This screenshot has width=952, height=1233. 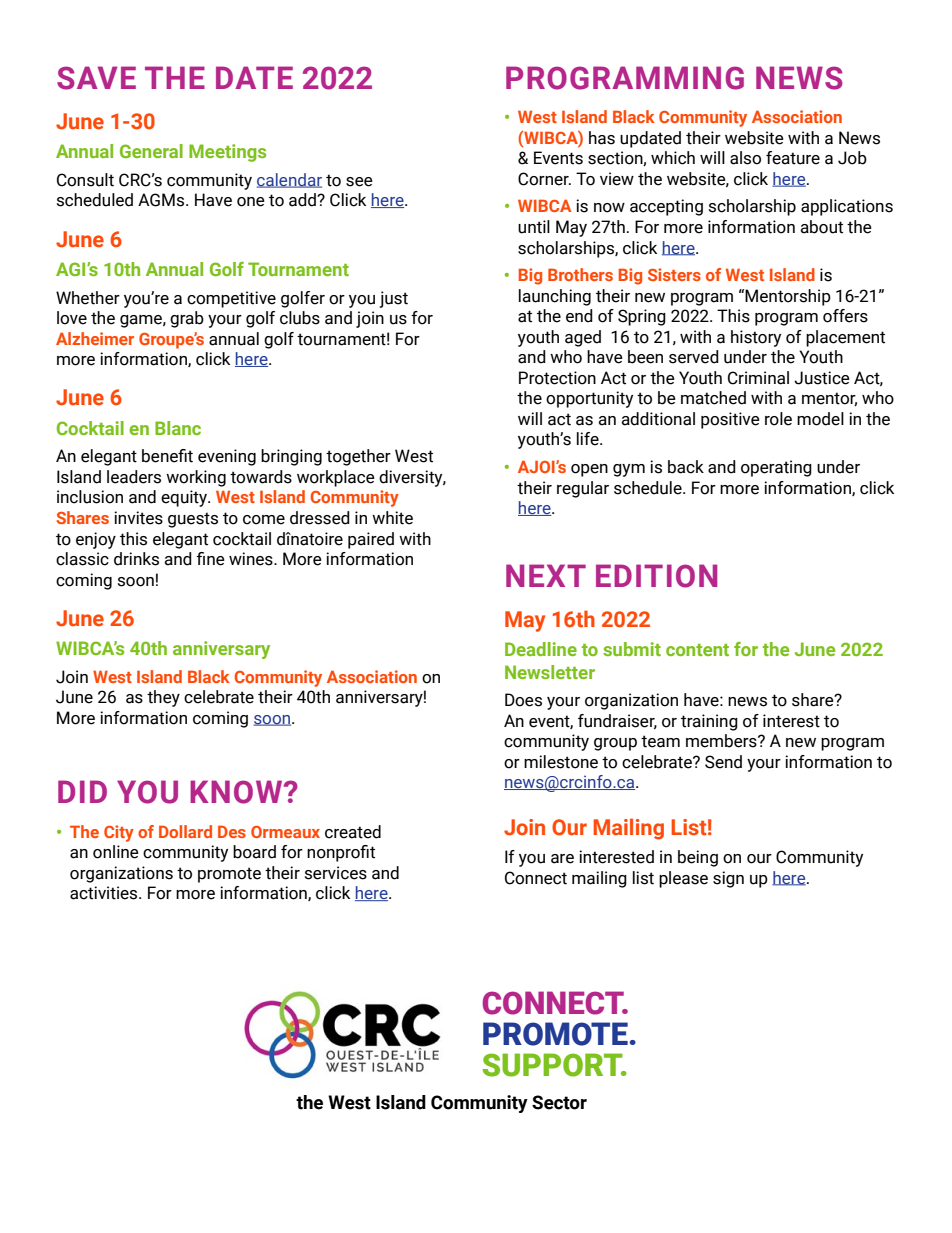 What do you see at coordinates (187, 319) in the screenshot?
I see `grab` at bounding box center [187, 319].
